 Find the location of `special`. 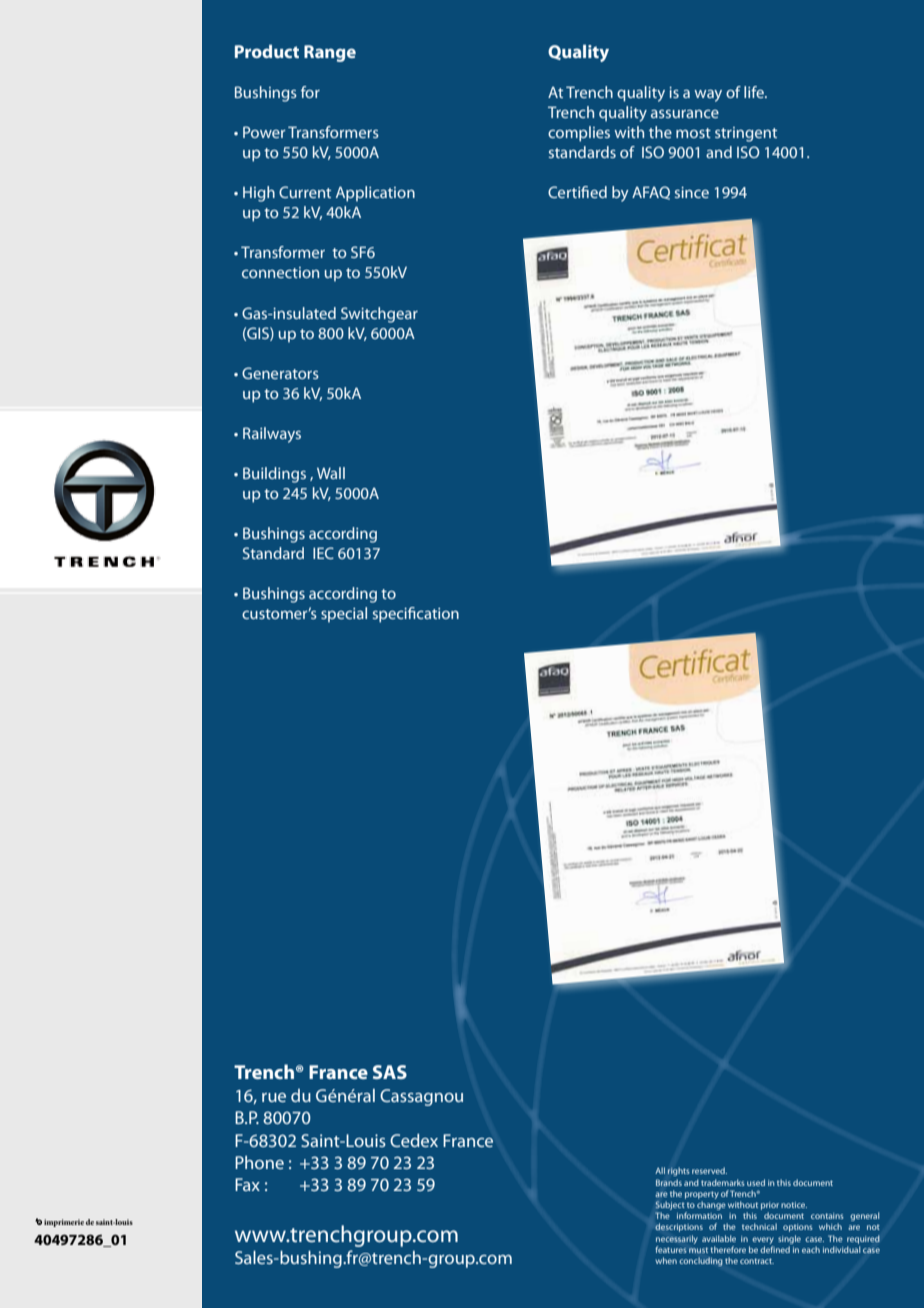

special is located at coordinates (344, 614).
